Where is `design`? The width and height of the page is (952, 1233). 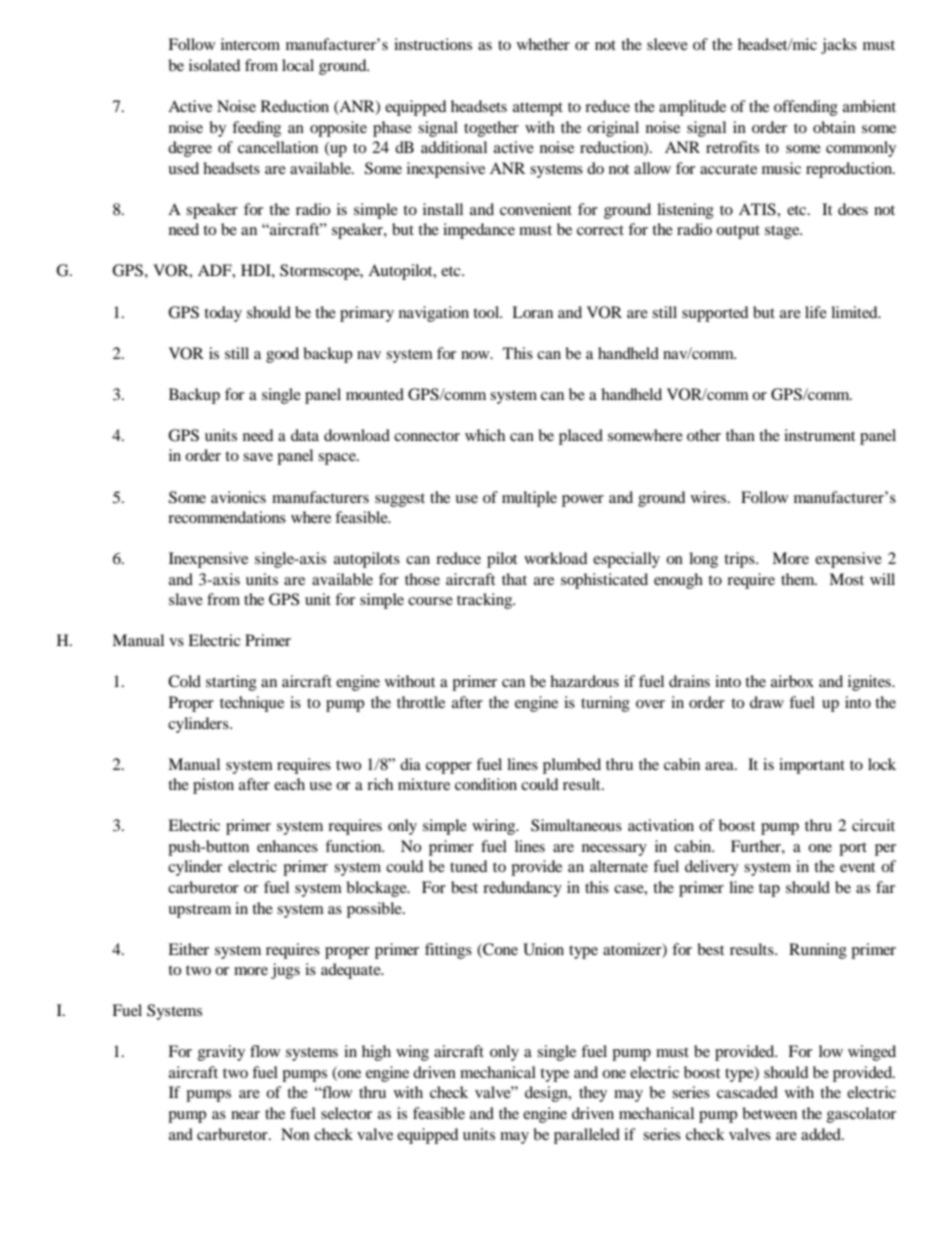 design is located at coordinates (547, 1094).
